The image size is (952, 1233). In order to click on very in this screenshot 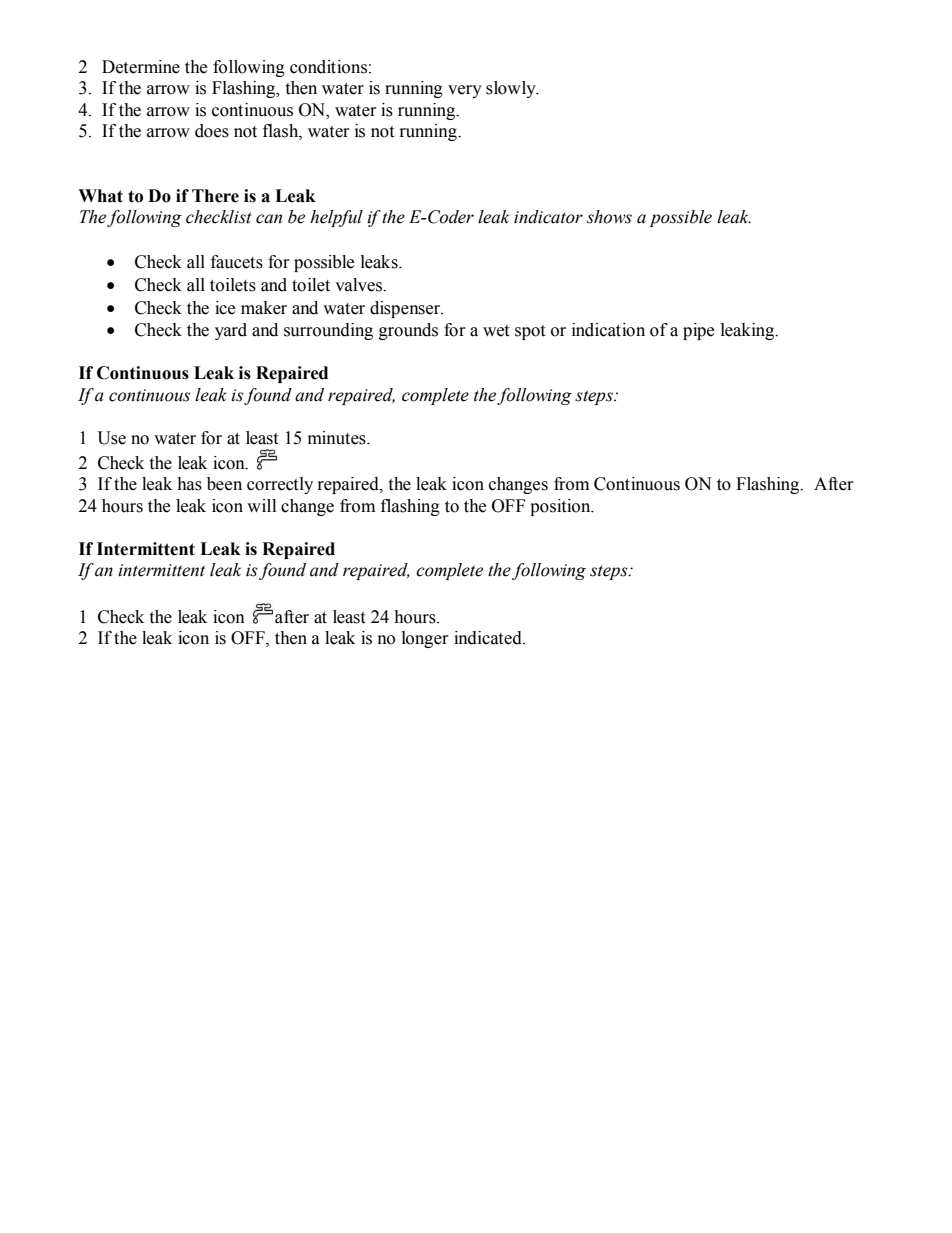, I will do `click(465, 91)`.
